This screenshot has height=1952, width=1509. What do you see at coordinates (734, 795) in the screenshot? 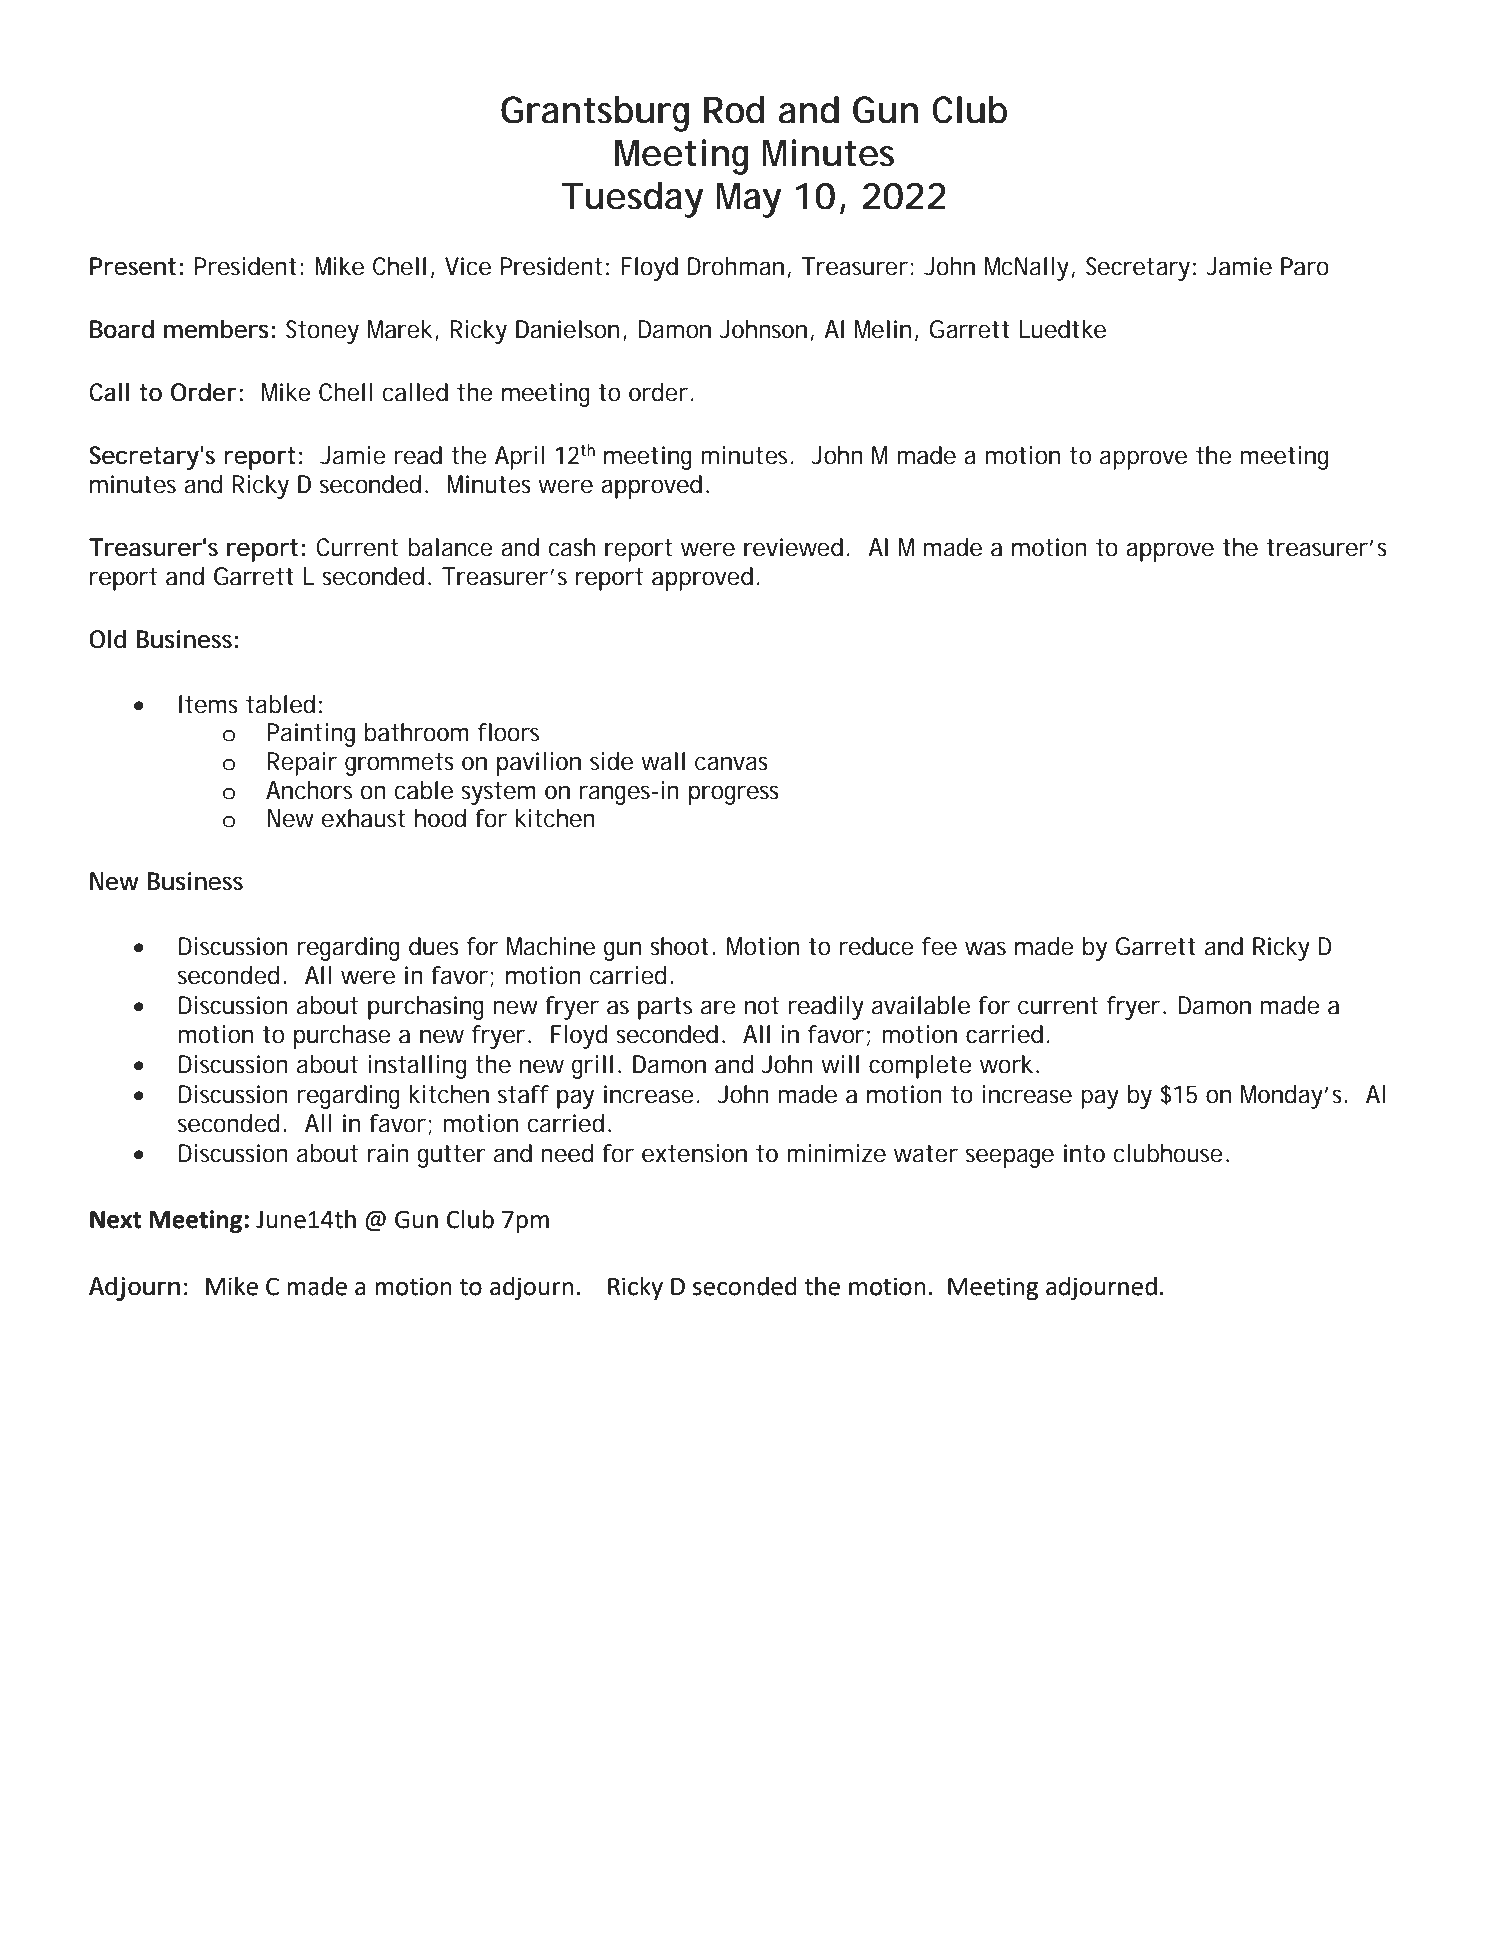
I see `progress` at bounding box center [734, 795].
